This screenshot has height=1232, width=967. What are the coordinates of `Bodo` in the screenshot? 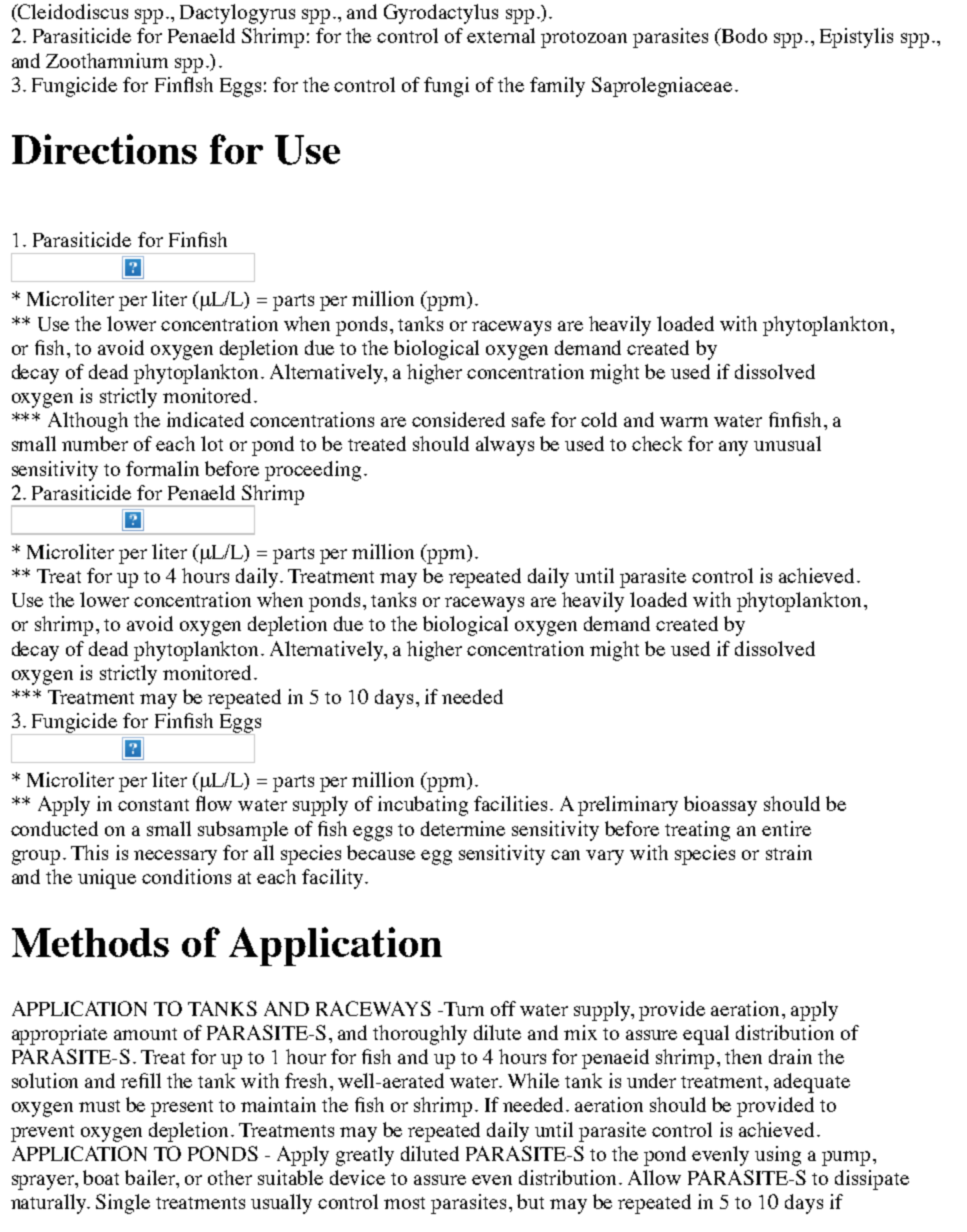 It's located at (743, 37).
